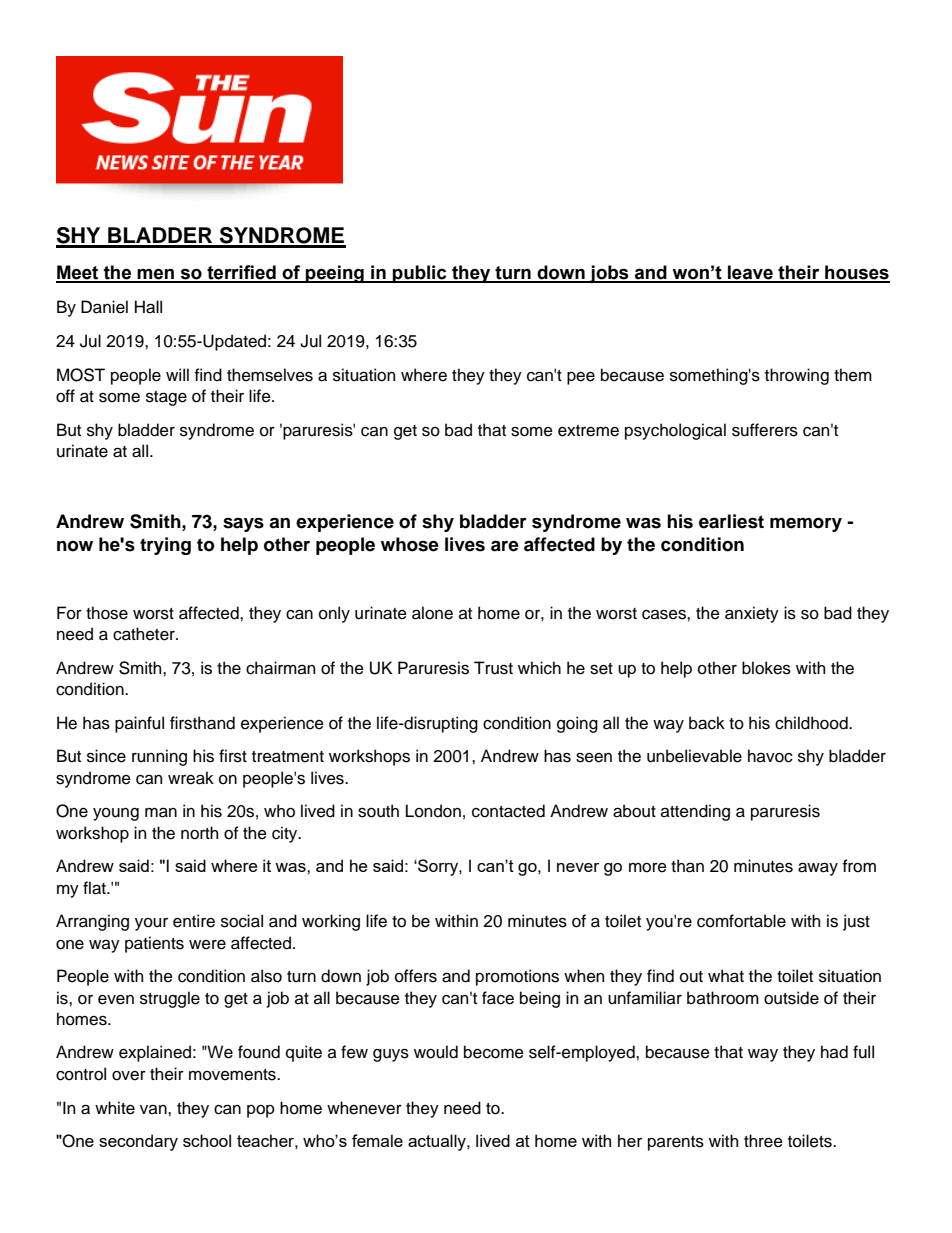 The height and width of the screenshot is (1233, 952). Describe the element at coordinates (750, 273) in the screenshot. I see `leave` at that location.
